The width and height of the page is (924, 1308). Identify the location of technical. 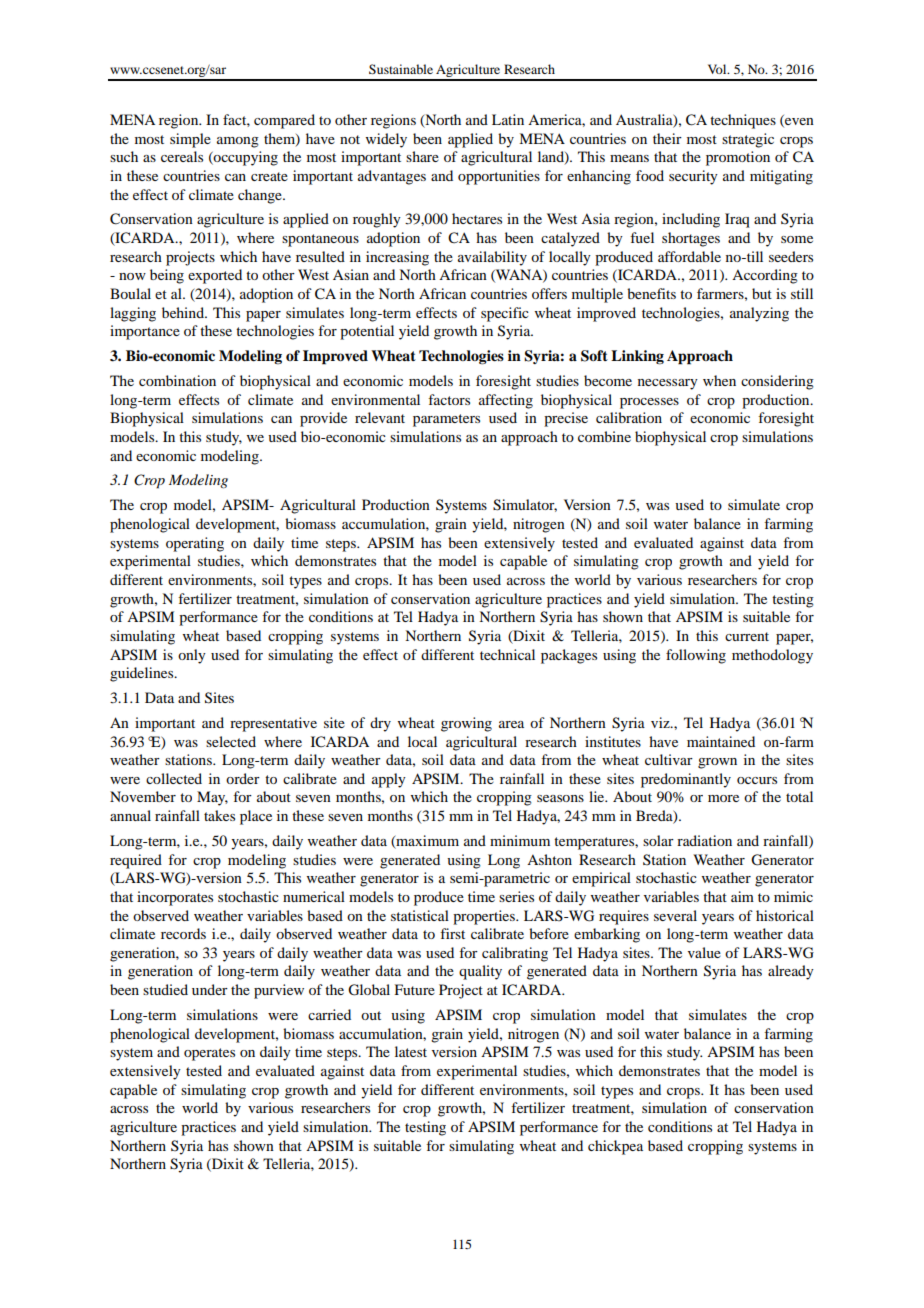
(507, 654).
